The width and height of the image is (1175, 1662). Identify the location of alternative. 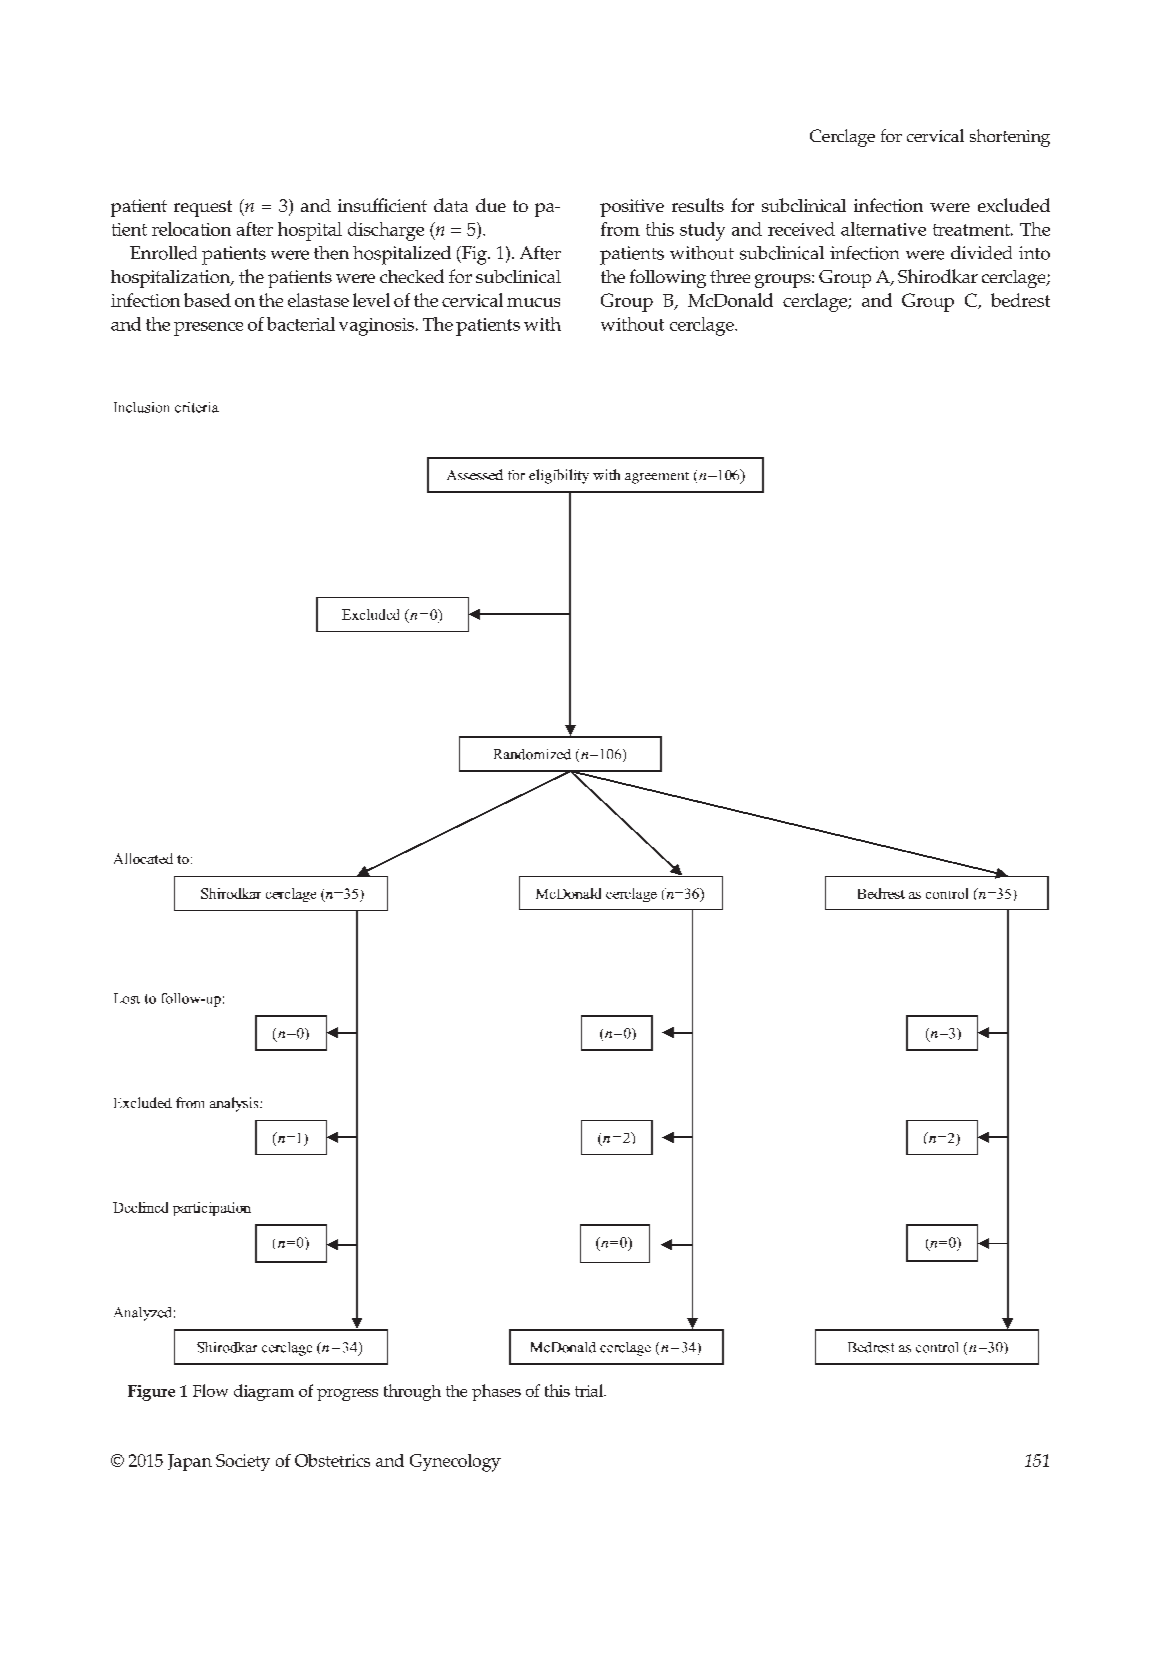
(883, 229).
